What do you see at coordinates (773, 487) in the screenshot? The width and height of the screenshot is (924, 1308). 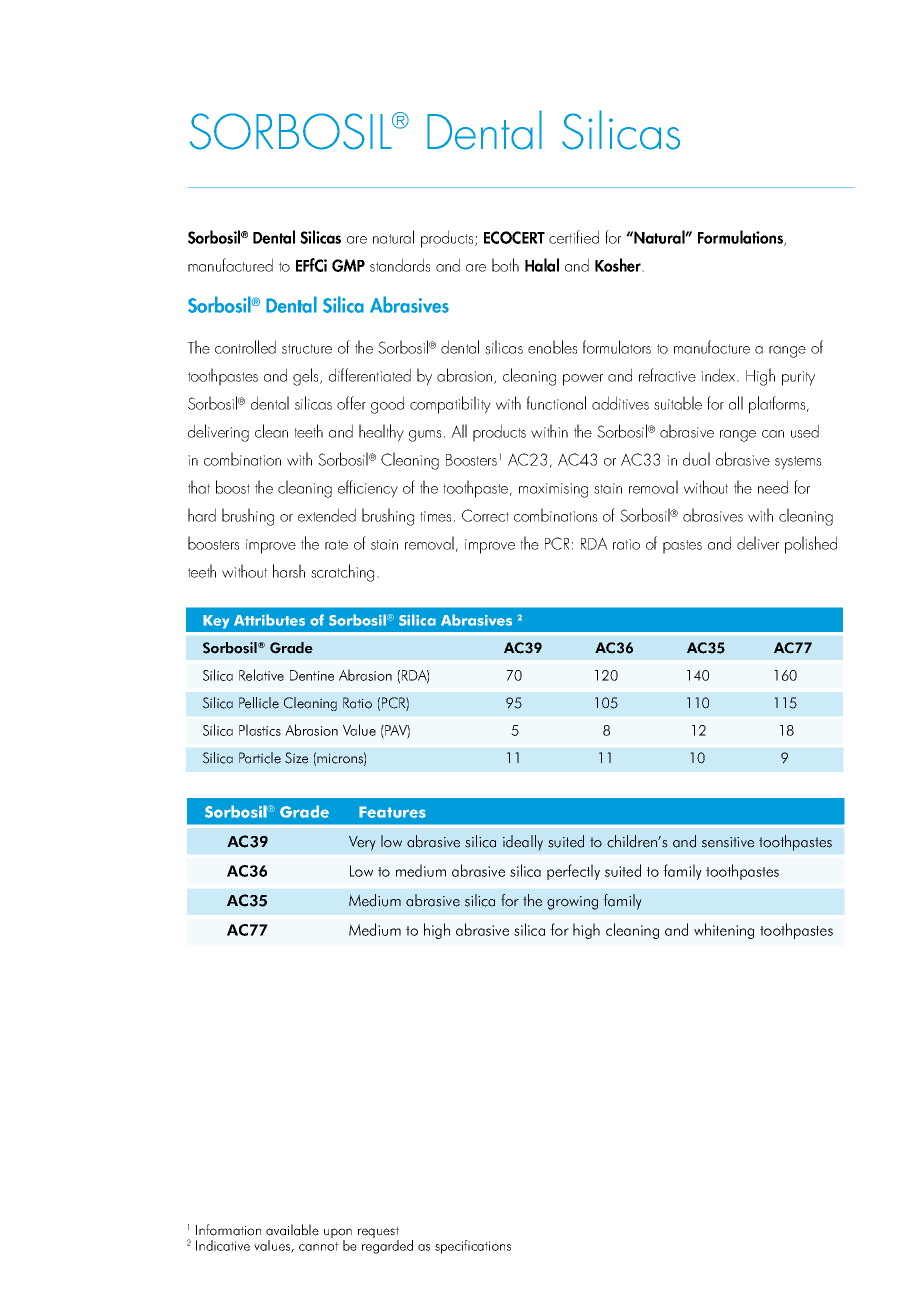 I see `need` at bounding box center [773, 487].
